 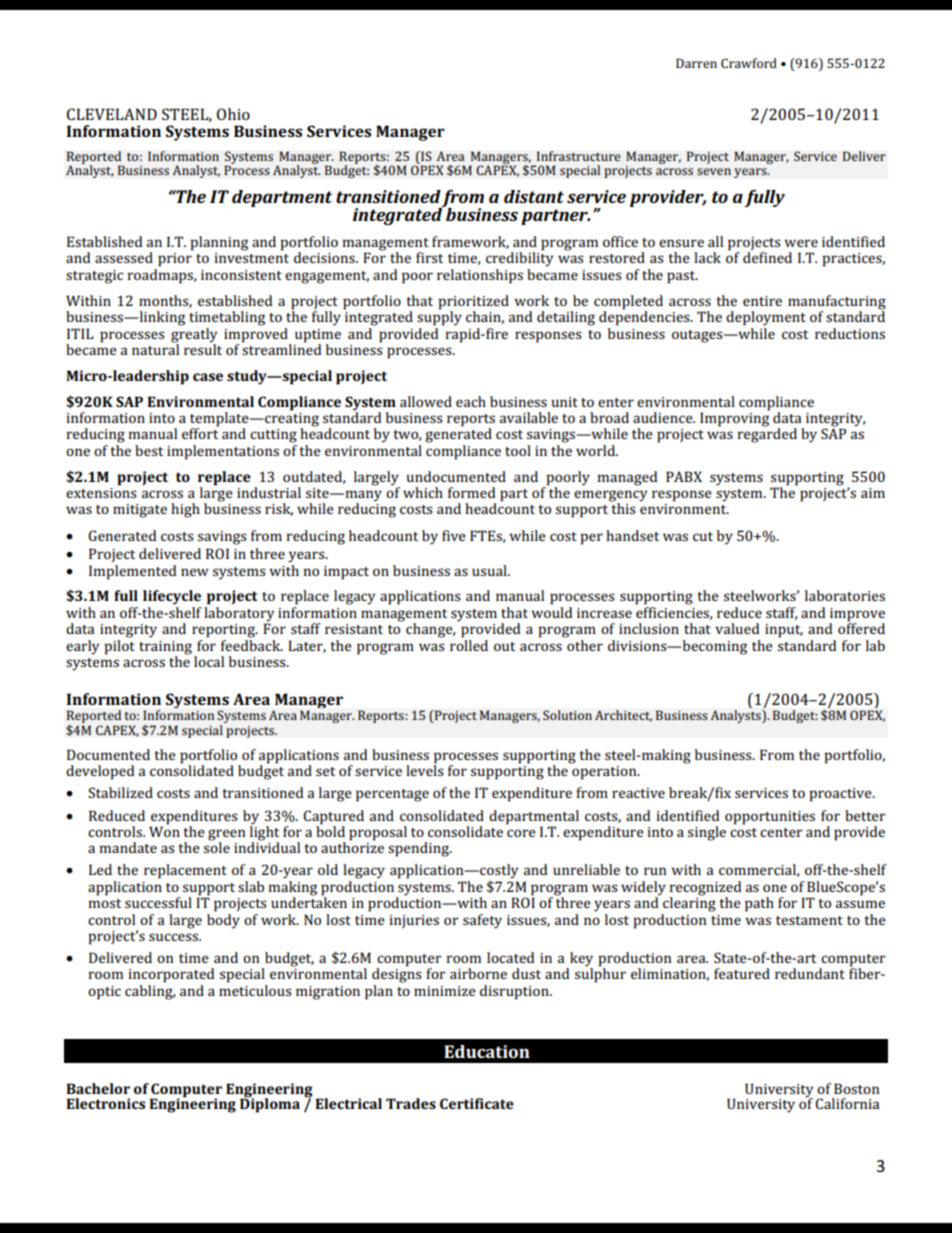 What do you see at coordinates (487, 1051) in the screenshot?
I see `Education` at bounding box center [487, 1051].
